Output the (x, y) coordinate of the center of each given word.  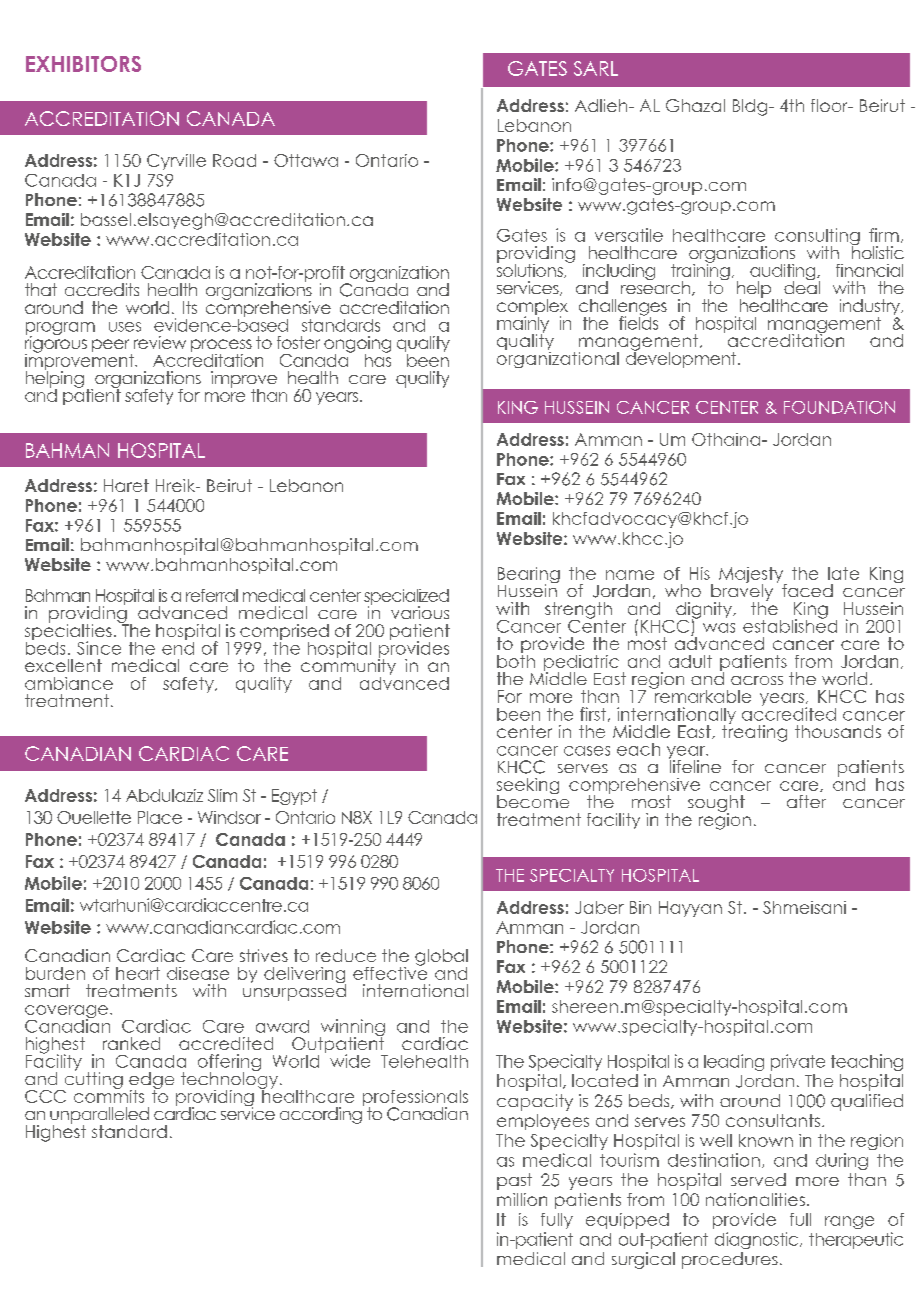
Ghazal (695, 105)
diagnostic (758, 1240)
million (522, 1199)
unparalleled (99, 1116)
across (757, 680)
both (516, 660)
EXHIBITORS (83, 64)
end (178, 647)
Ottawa (306, 160)
